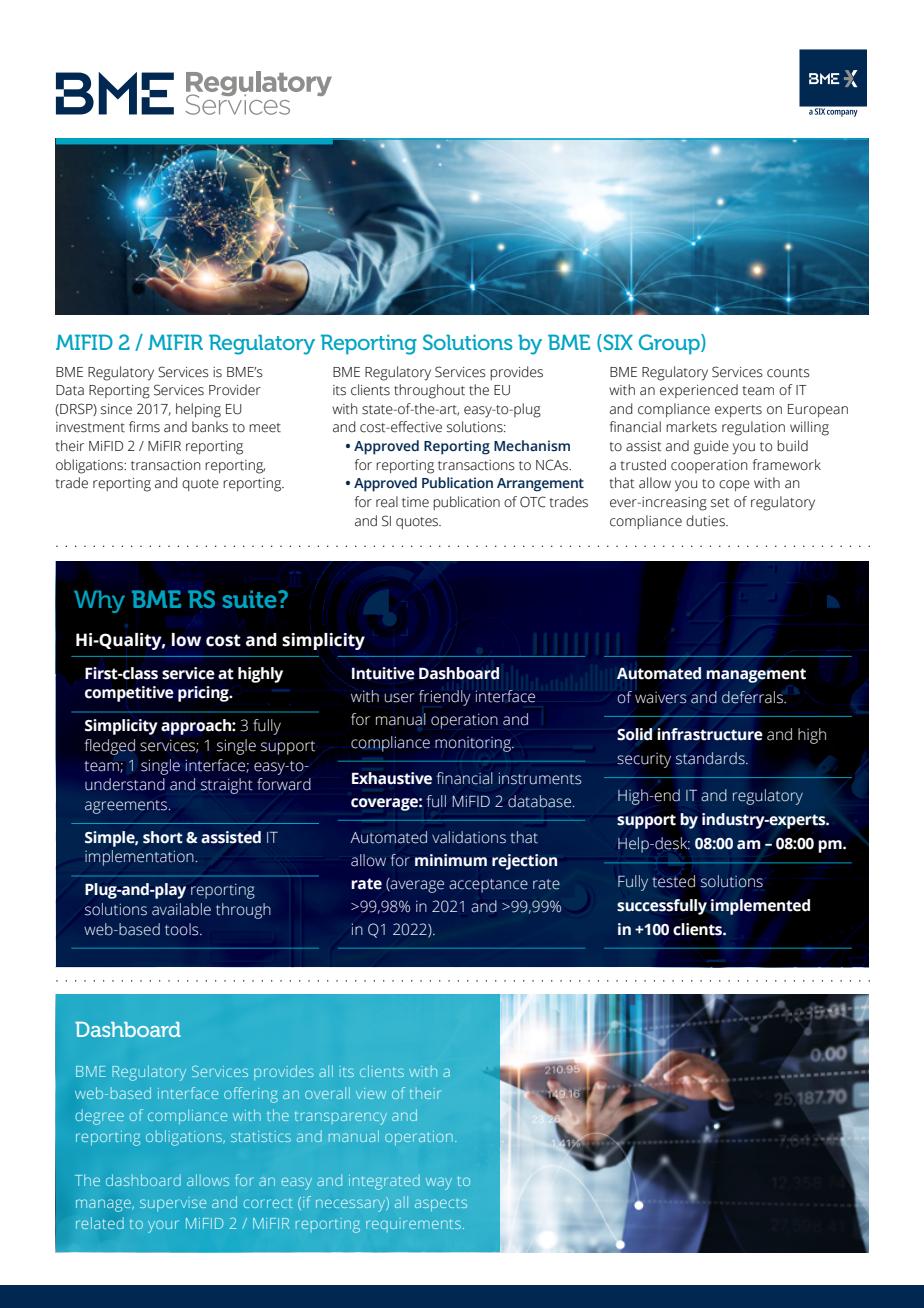 This document has width=924, height=1308. What do you see at coordinates (250, 599) in the document?
I see `suite` at bounding box center [250, 599].
